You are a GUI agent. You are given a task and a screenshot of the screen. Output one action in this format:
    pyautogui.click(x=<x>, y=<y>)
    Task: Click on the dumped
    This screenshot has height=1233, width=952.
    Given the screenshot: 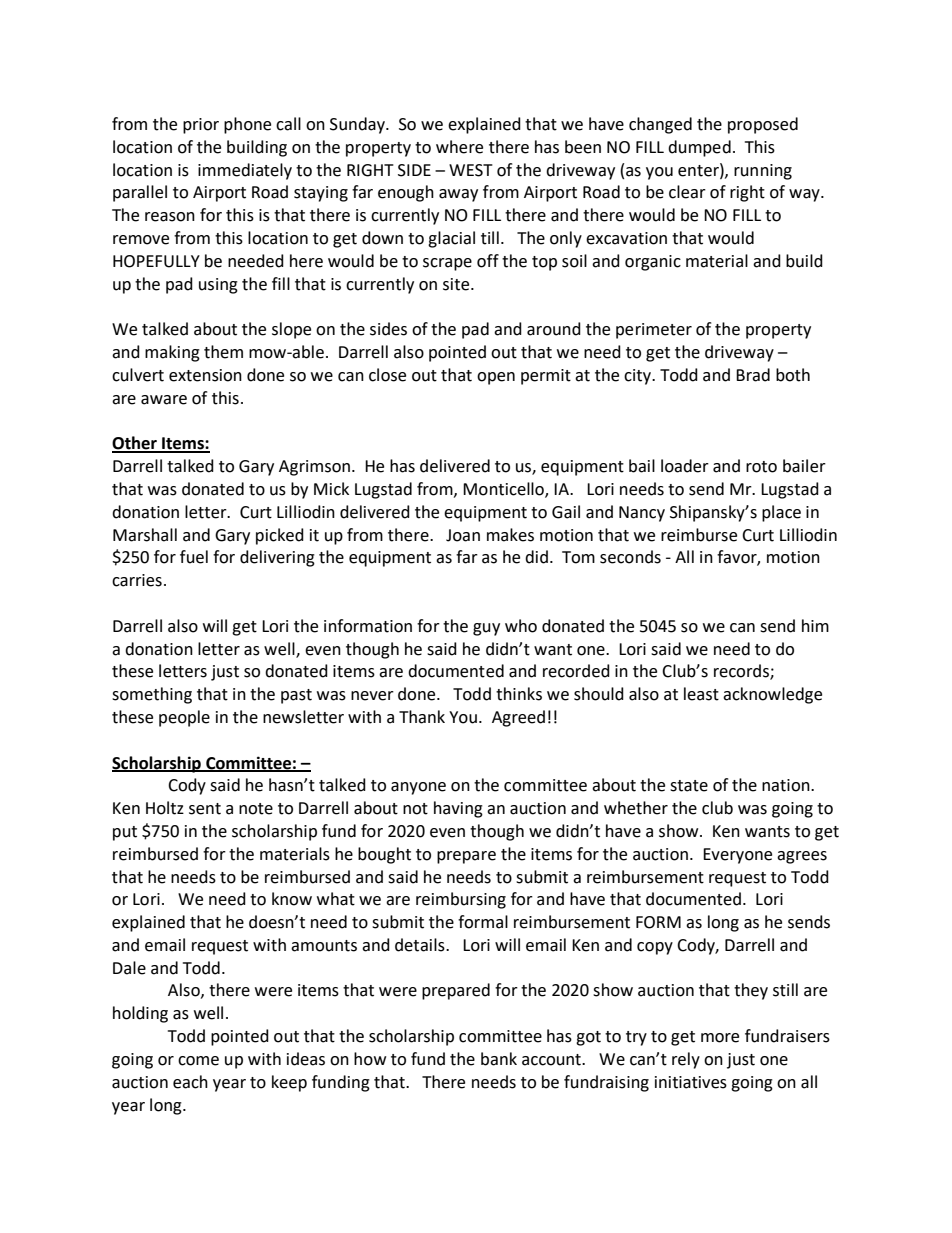 What is the action you would take?
    pyautogui.click(x=699, y=148)
